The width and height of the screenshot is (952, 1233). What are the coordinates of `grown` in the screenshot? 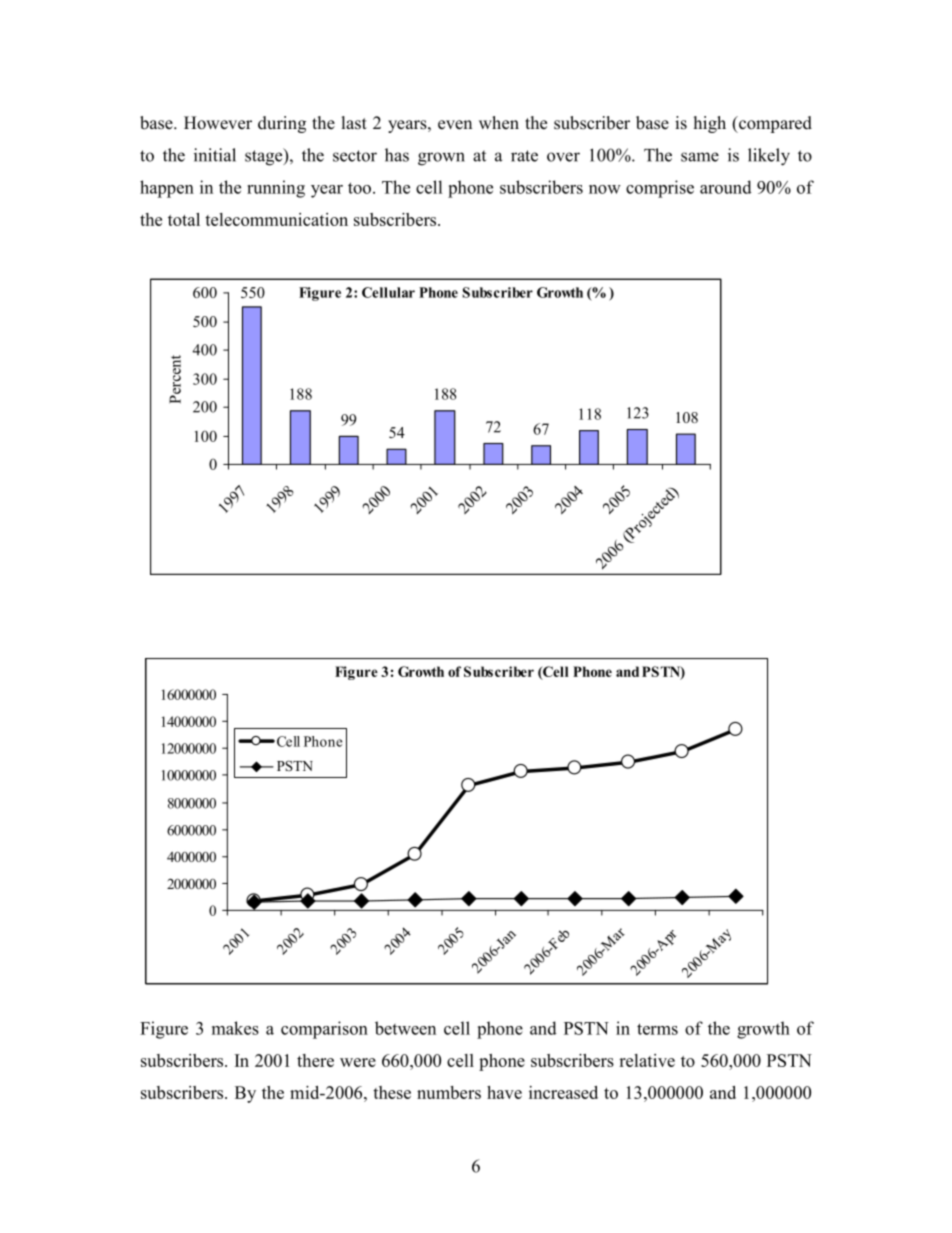 It's located at (441, 159).
